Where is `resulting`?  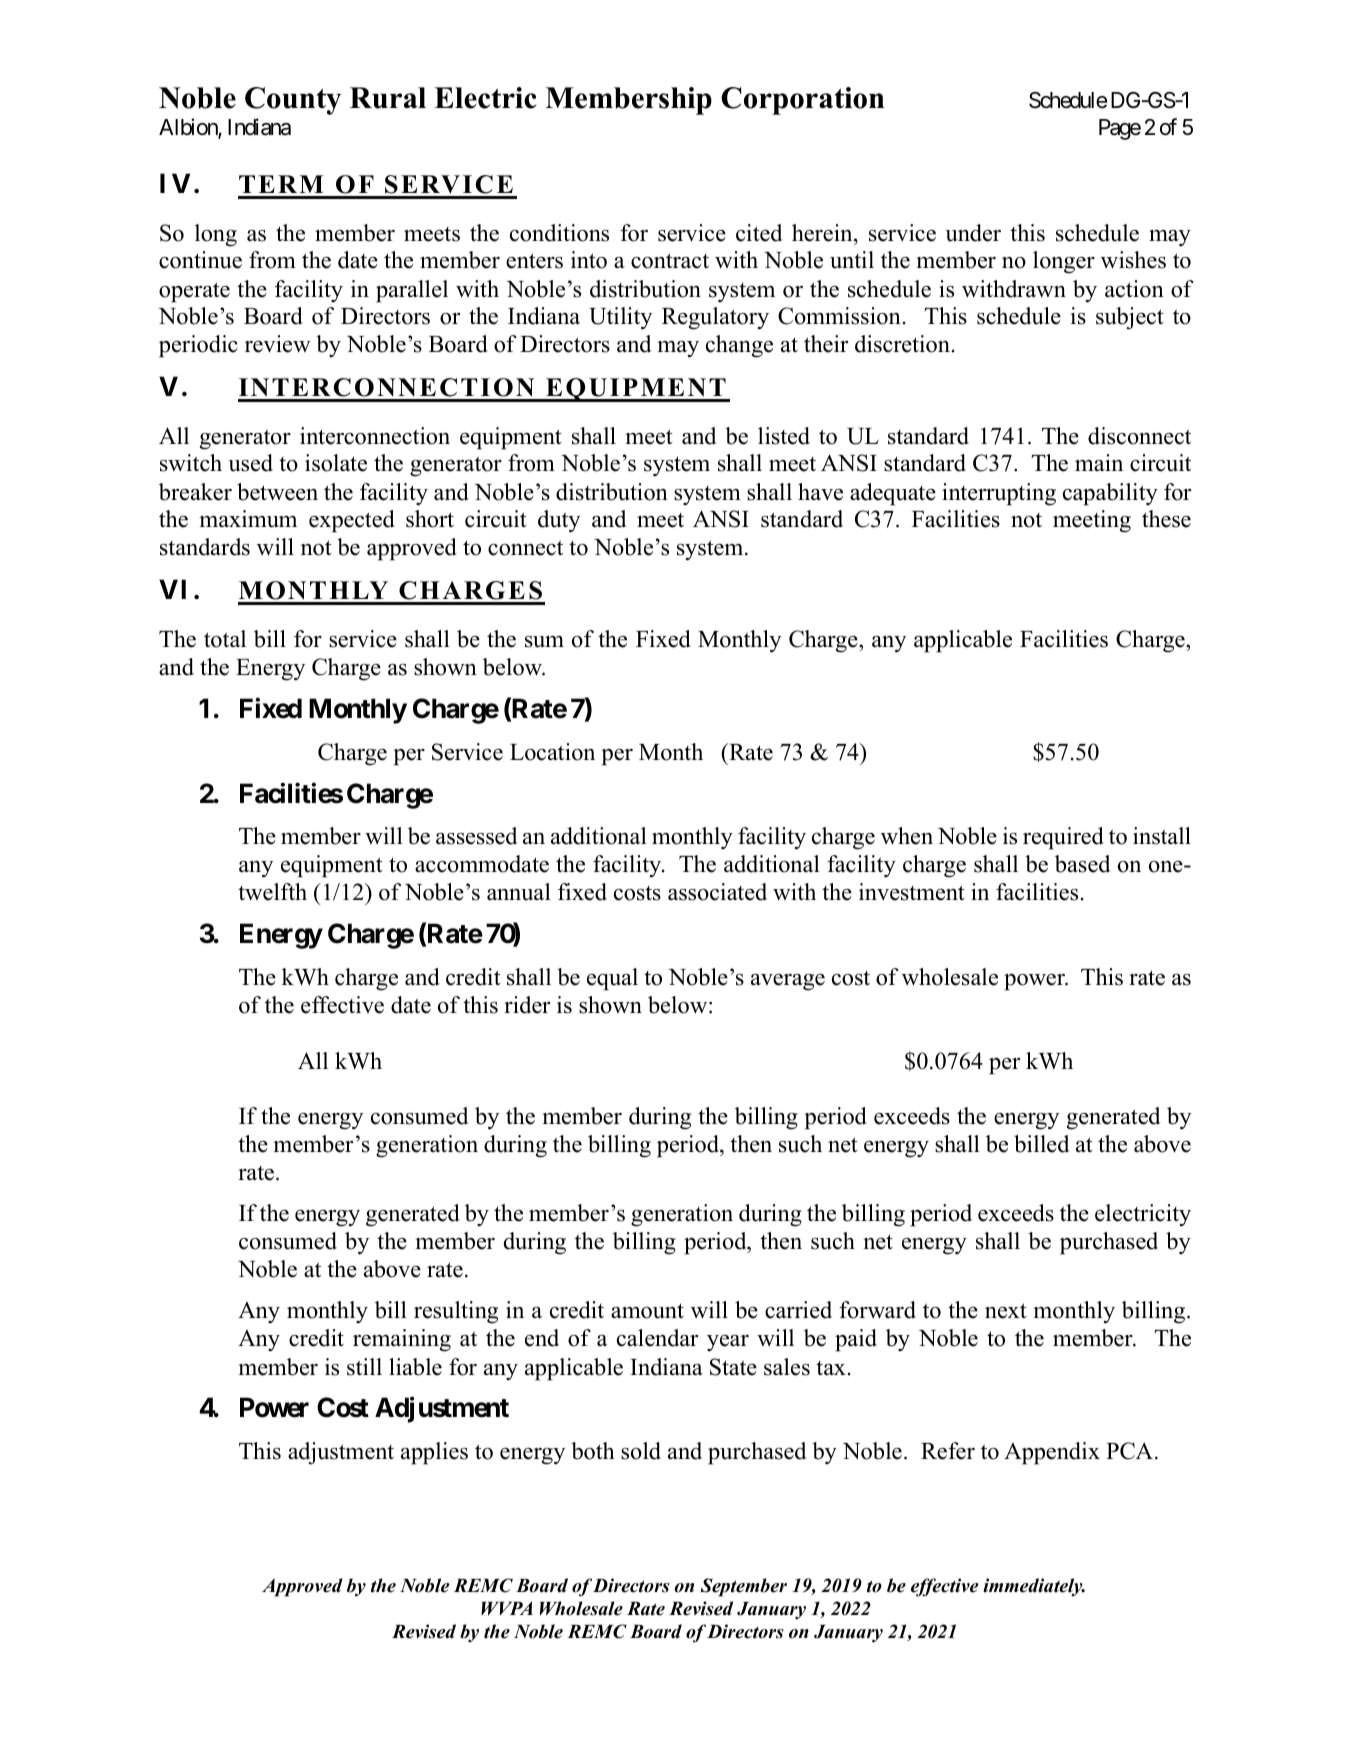
resulting is located at coordinates (456, 1312).
